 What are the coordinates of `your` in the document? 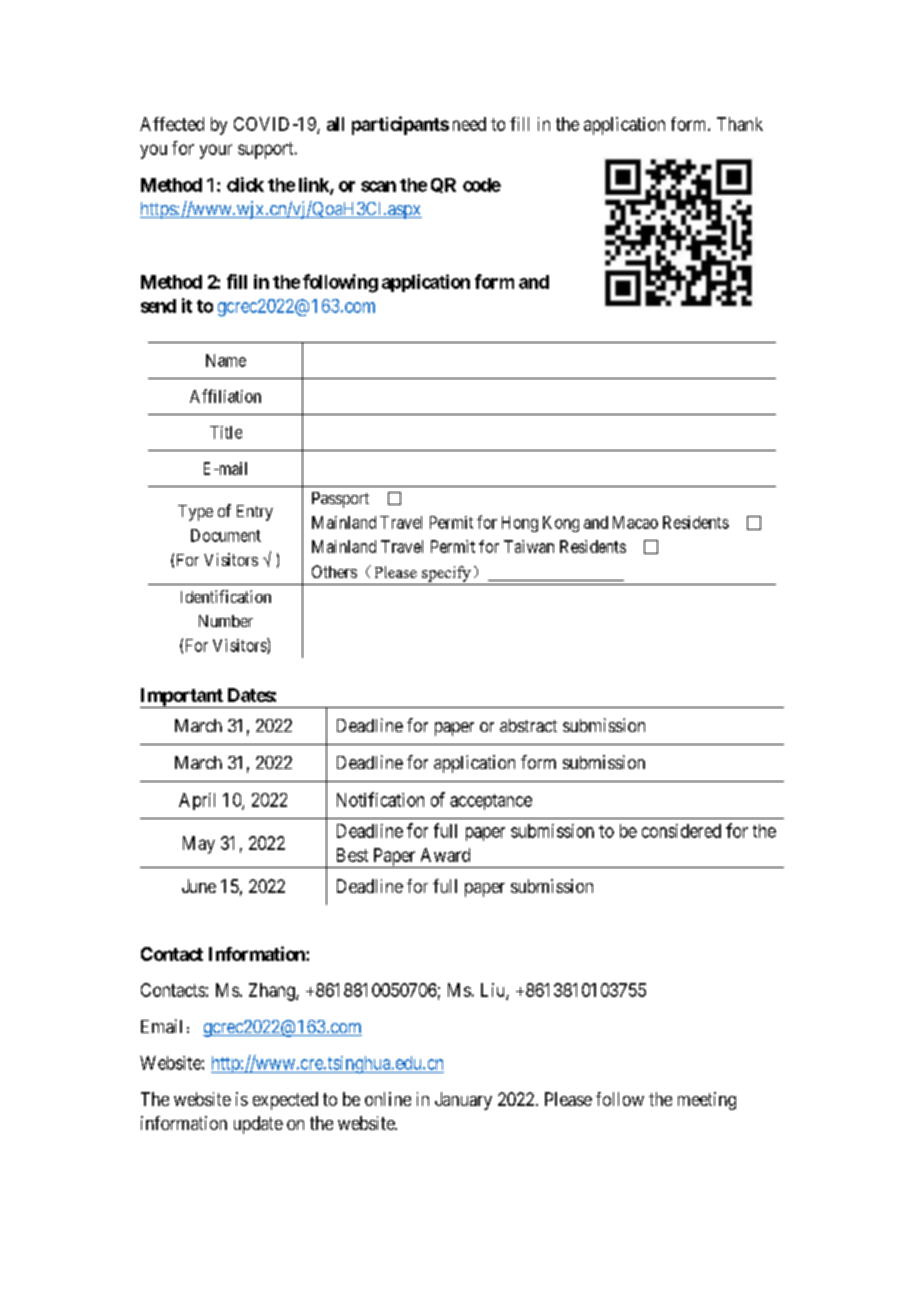 It's located at (216, 151).
